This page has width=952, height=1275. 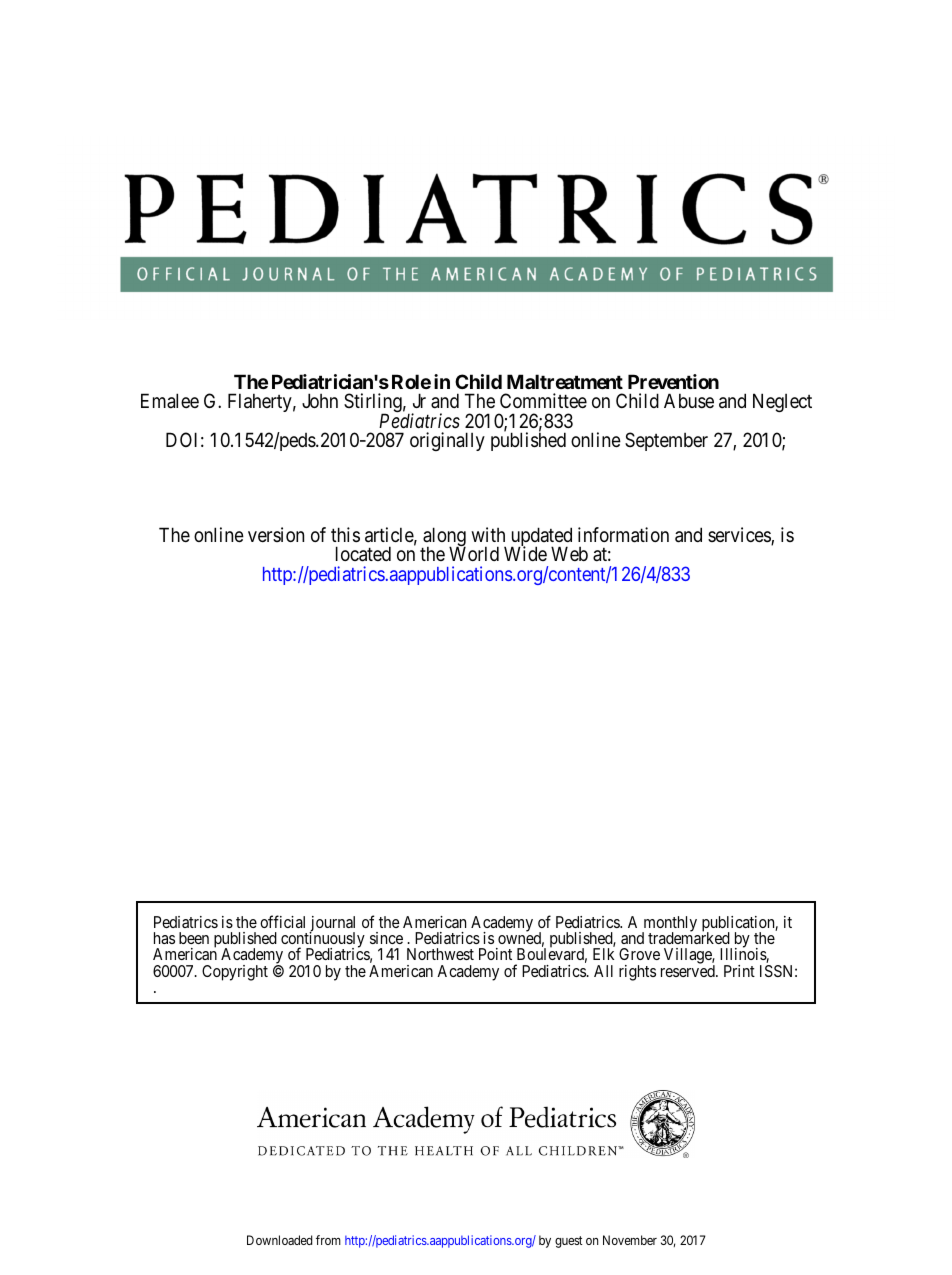 I want to click on monthly, so click(x=669, y=925).
